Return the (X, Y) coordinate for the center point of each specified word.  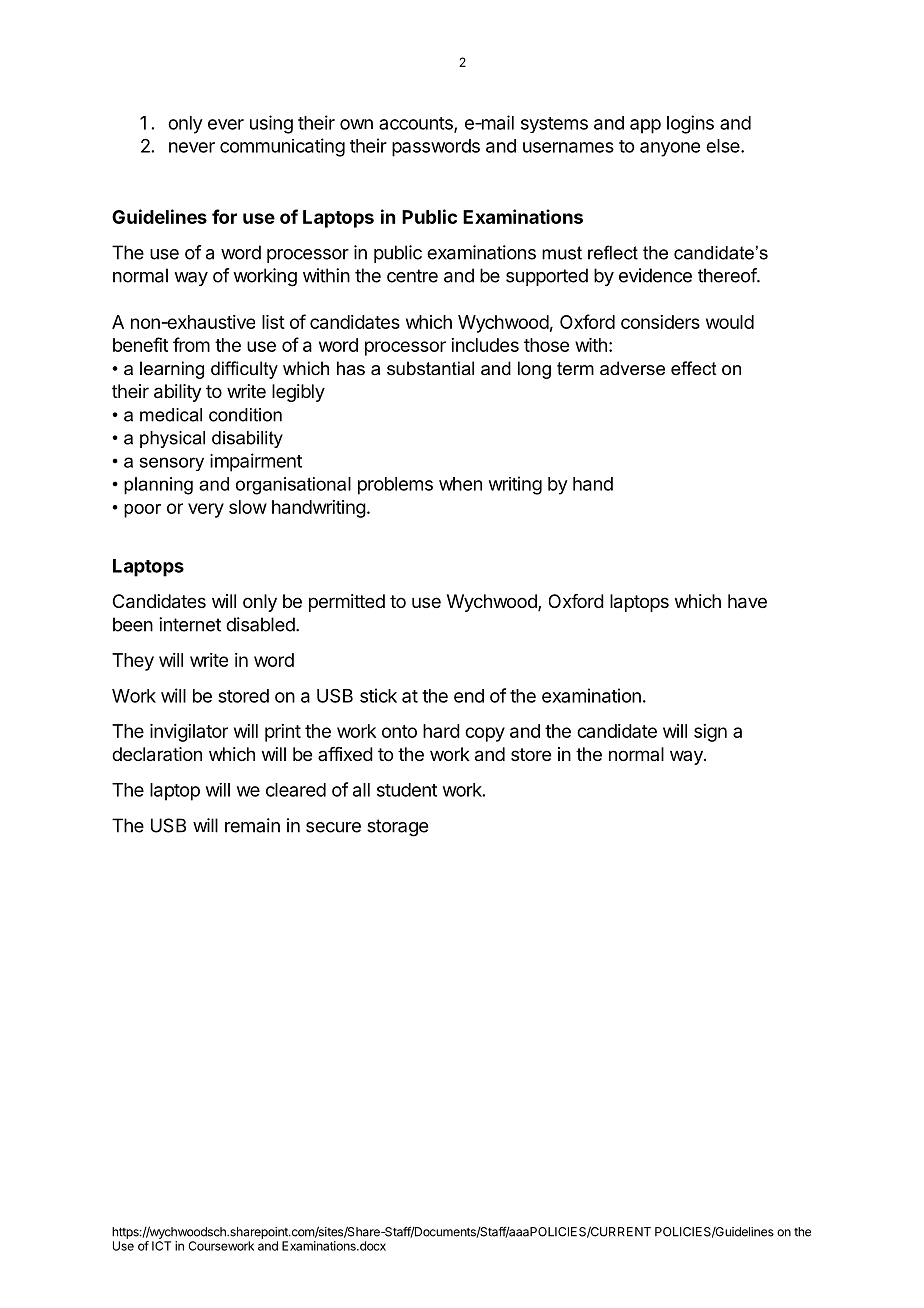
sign (710, 733)
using (271, 124)
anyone (670, 149)
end (469, 696)
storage (397, 828)
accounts (417, 124)
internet (190, 624)
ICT (161, 1246)
